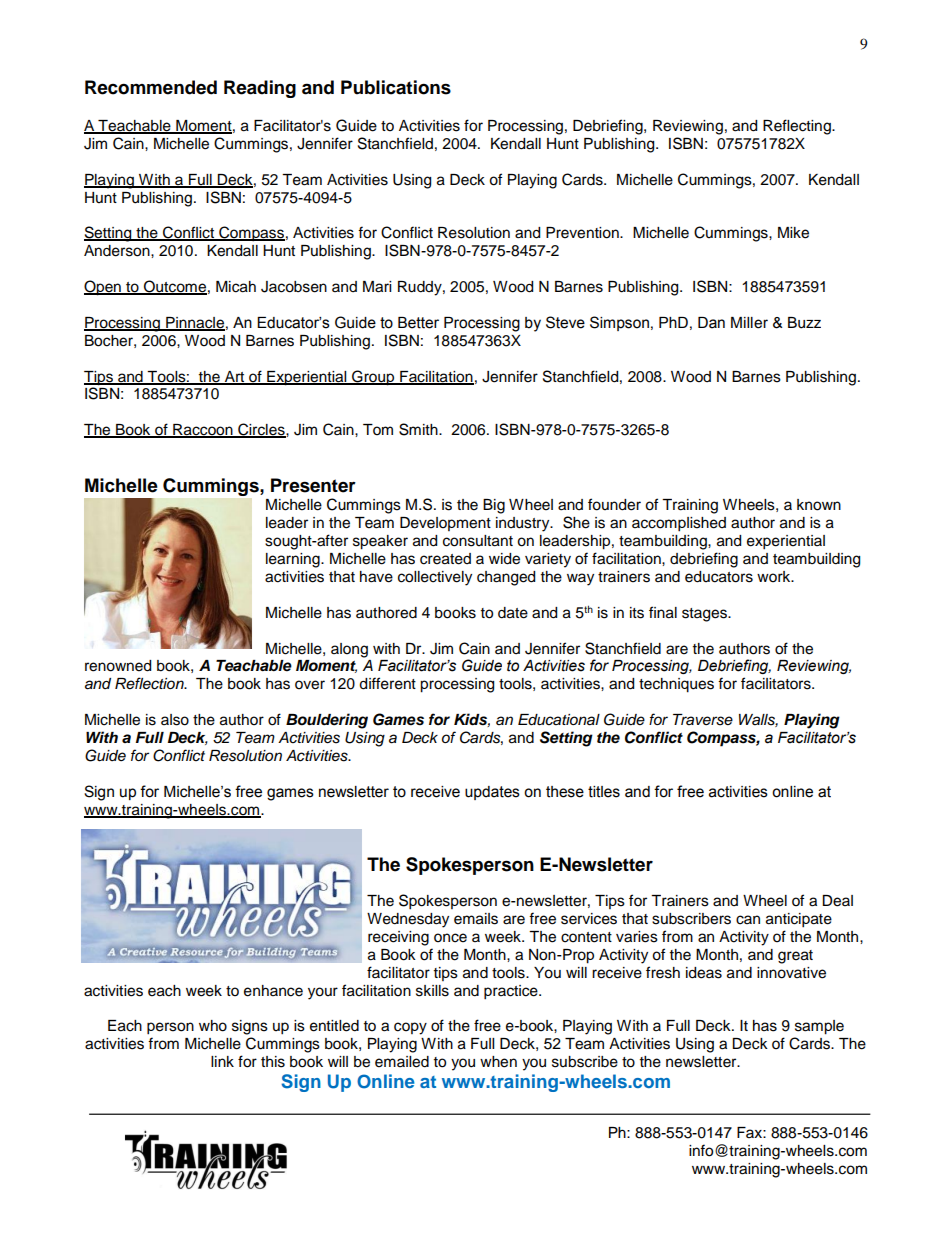 This page has width=952, height=1233. What do you see at coordinates (213, 1026) in the page?
I see `who` at bounding box center [213, 1026].
